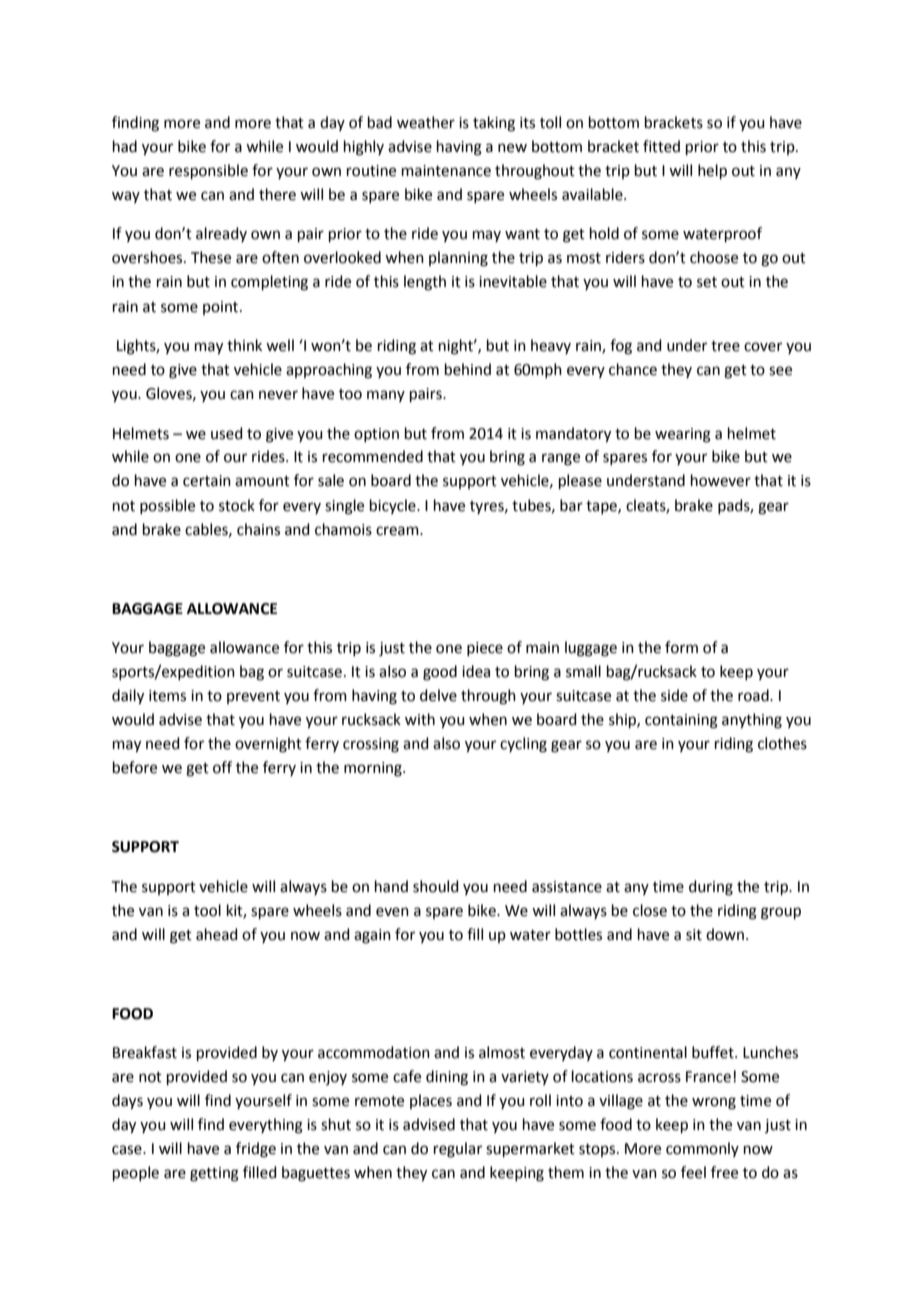 This screenshot has width=924, height=1308. What do you see at coordinates (681, 647) in the screenshot?
I see `form` at bounding box center [681, 647].
